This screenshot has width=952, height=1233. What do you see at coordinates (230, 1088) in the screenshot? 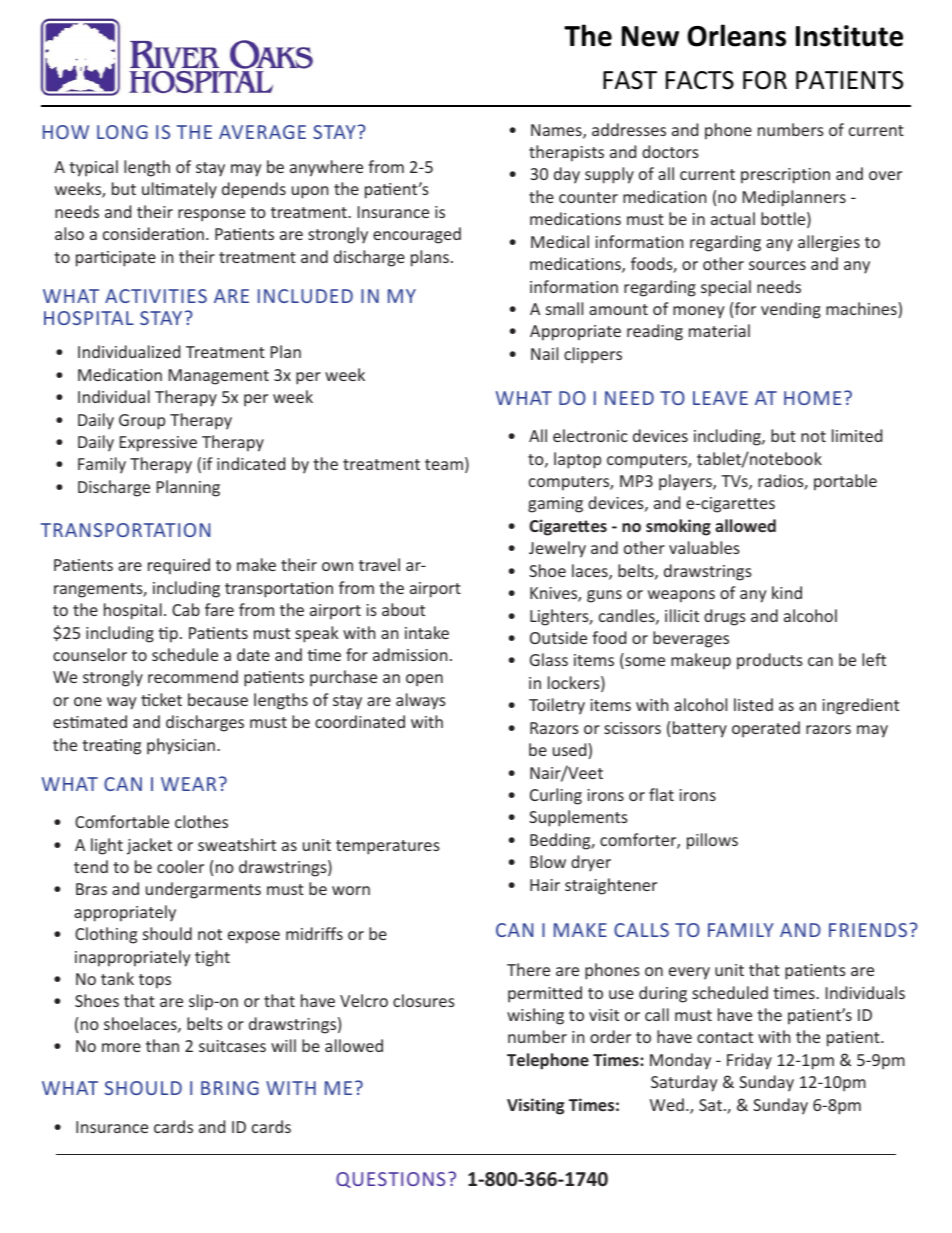
I see `BRING` at bounding box center [230, 1088].
